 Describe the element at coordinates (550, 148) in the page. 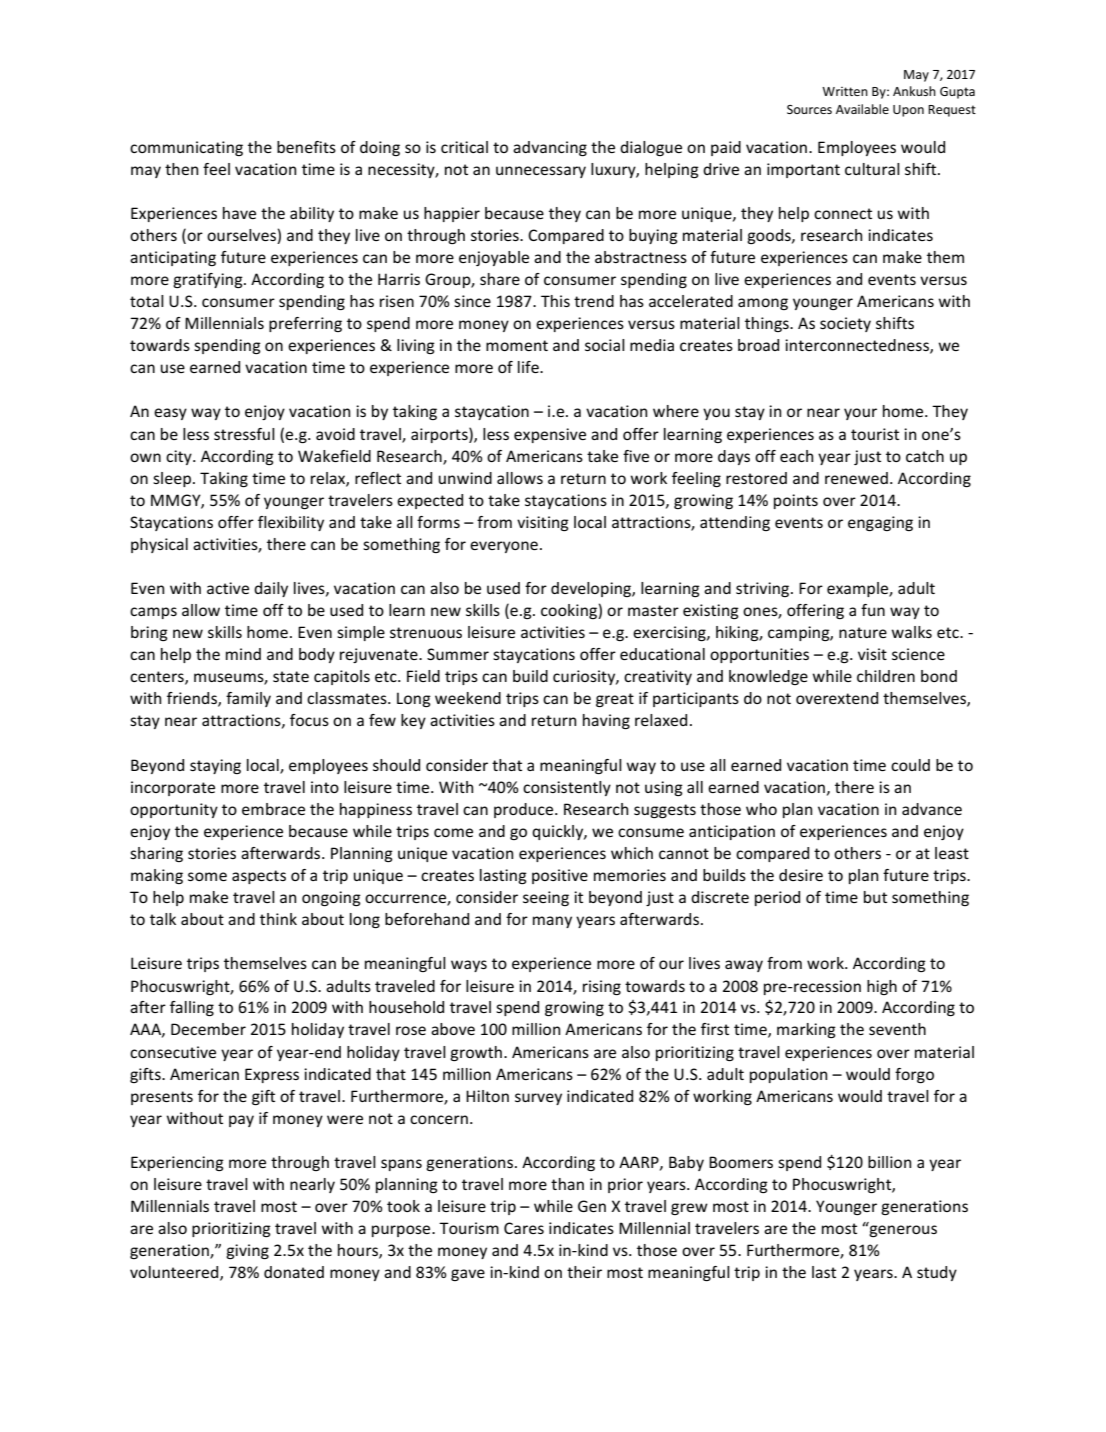

I see `advancing` at that location.
